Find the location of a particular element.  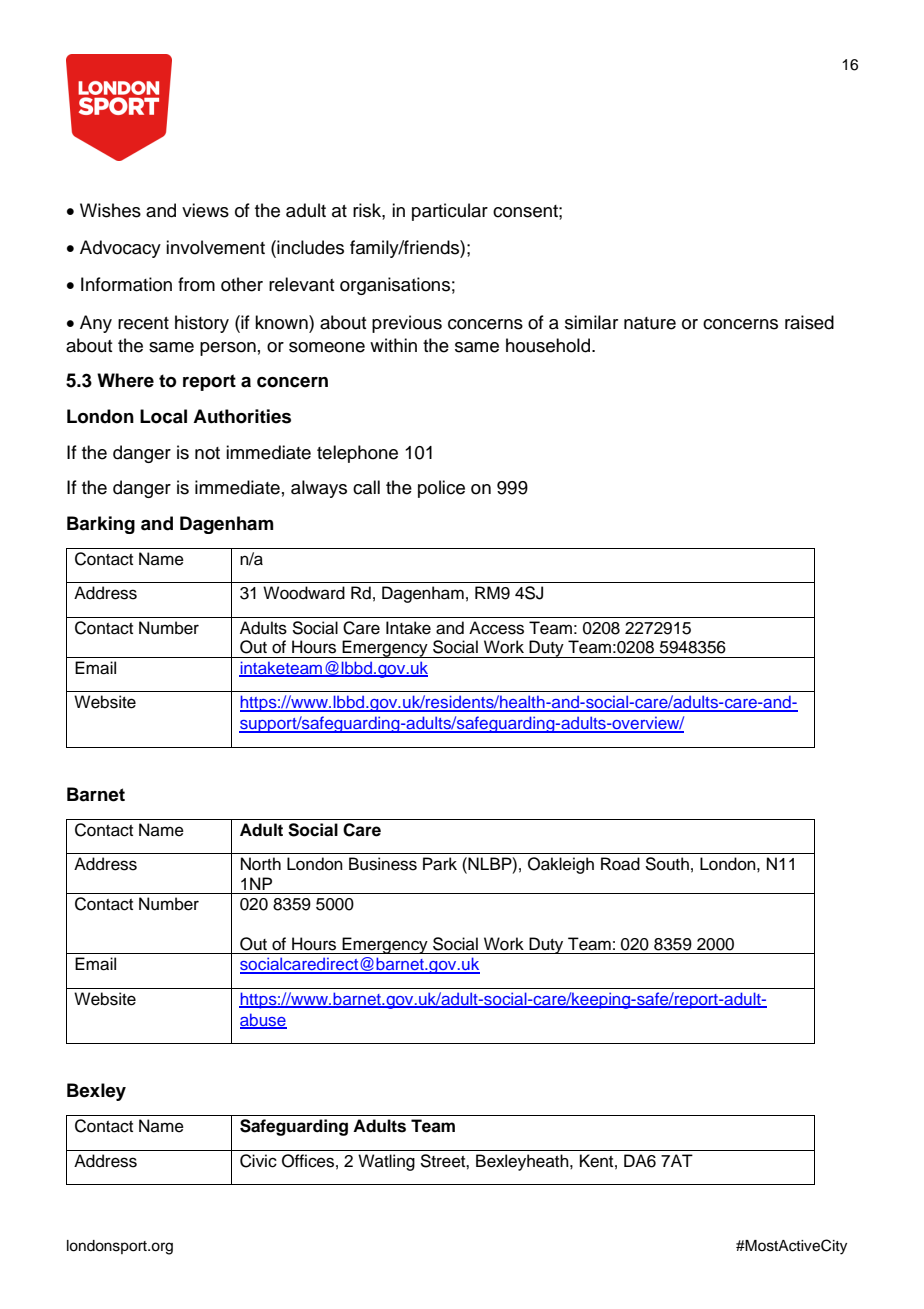

particular is located at coordinates (450, 212).
